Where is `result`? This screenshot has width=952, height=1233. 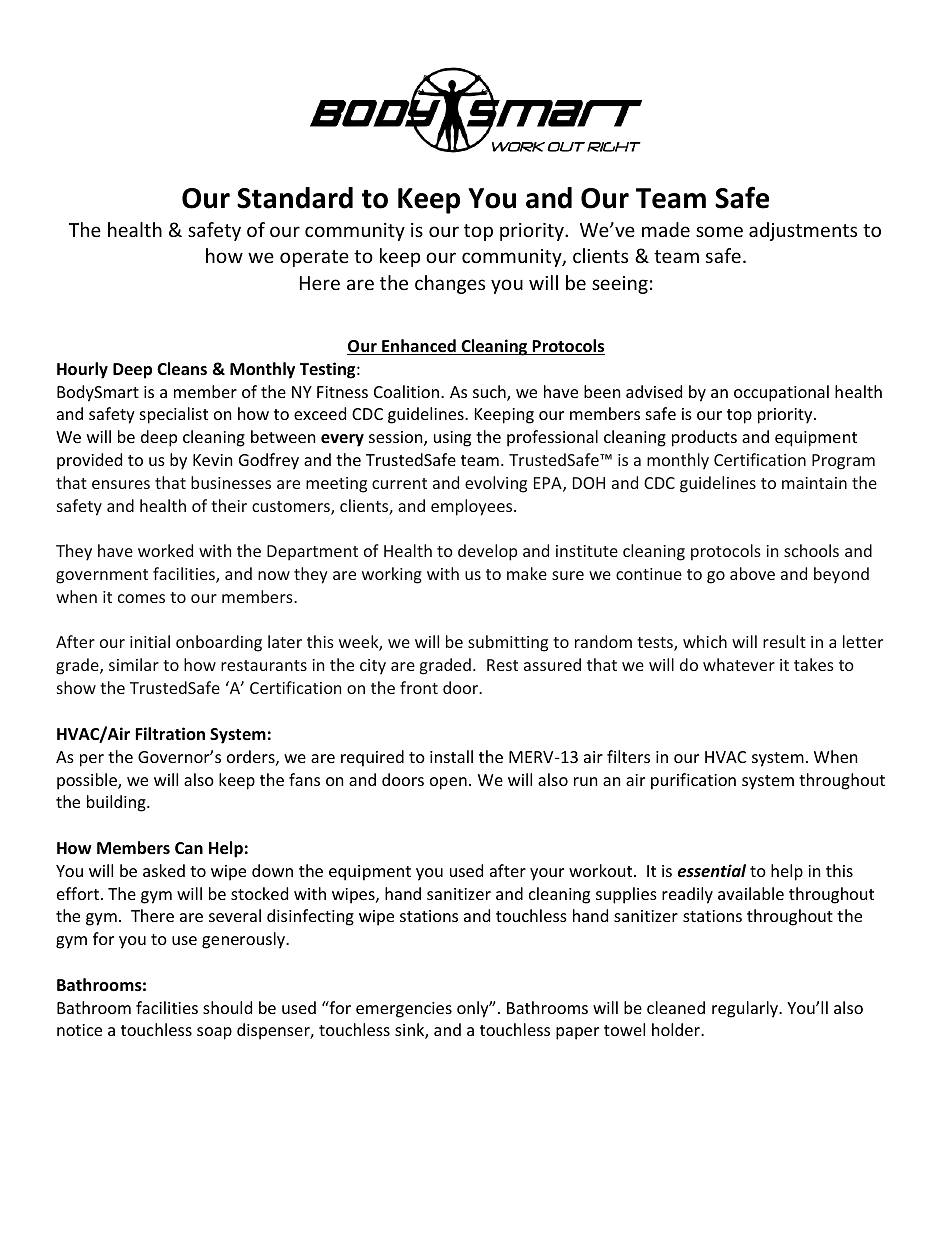 result is located at coordinates (784, 641).
